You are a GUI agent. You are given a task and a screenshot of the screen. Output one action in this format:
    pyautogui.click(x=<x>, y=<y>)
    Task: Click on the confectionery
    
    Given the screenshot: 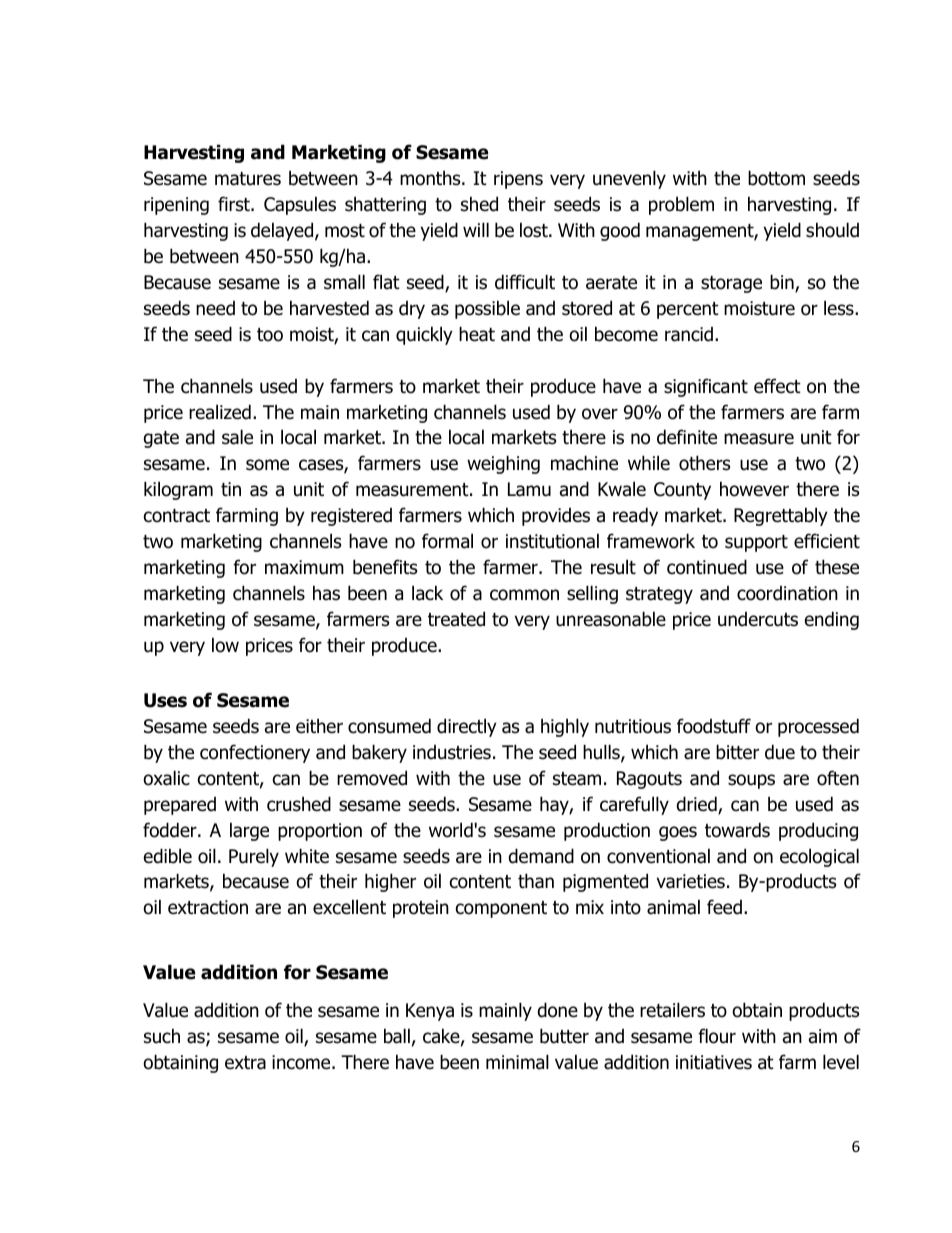 What is the action you would take?
    pyautogui.click(x=255, y=753)
